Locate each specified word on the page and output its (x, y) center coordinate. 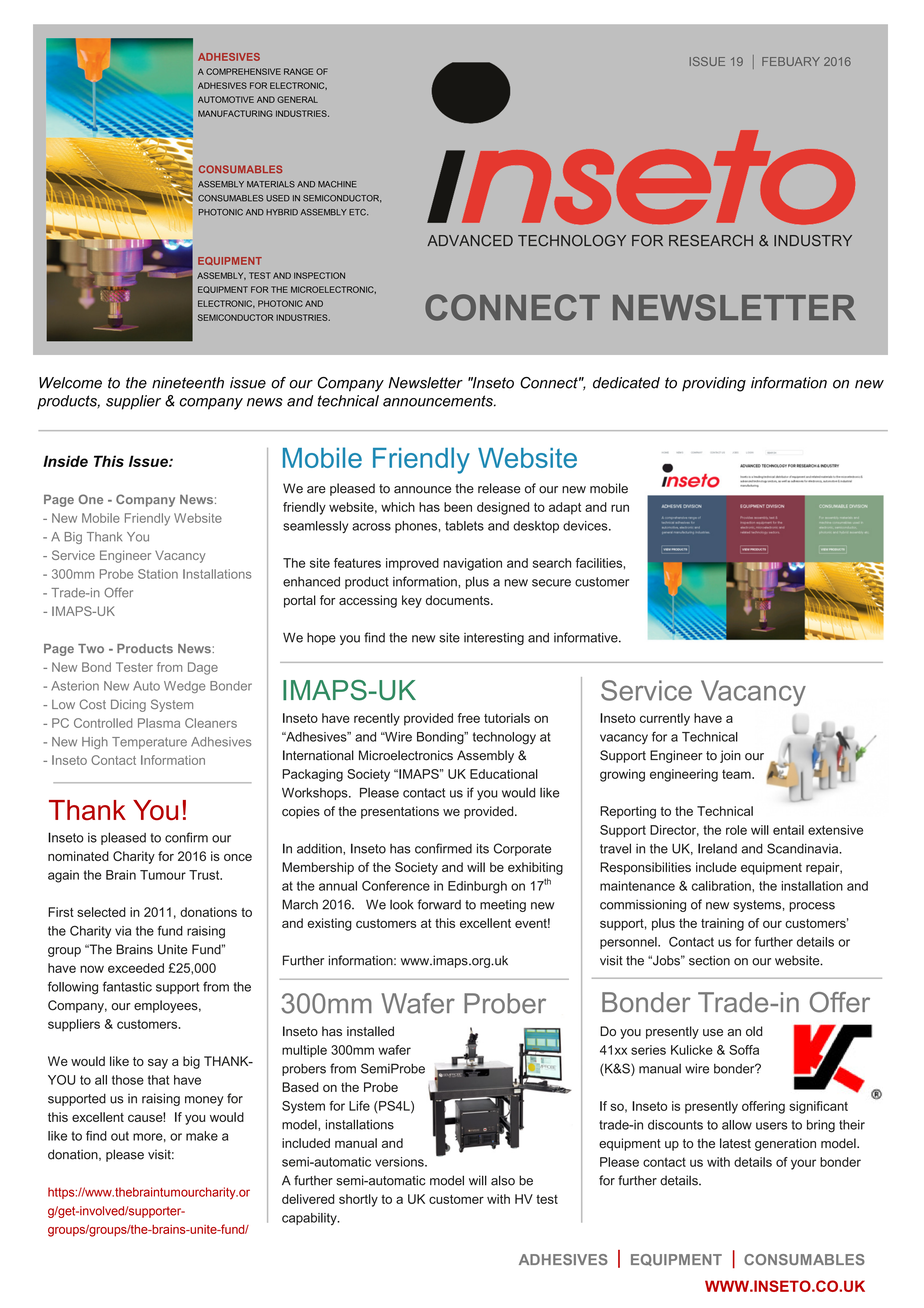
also (503, 1180)
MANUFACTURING (235, 113)
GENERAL (297, 99)
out (120, 1136)
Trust (205, 875)
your (803, 1164)
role (736, 830)
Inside (65, 461)
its (483, 848)
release (499, 488)
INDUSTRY (813, 240)
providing (714, 384)
